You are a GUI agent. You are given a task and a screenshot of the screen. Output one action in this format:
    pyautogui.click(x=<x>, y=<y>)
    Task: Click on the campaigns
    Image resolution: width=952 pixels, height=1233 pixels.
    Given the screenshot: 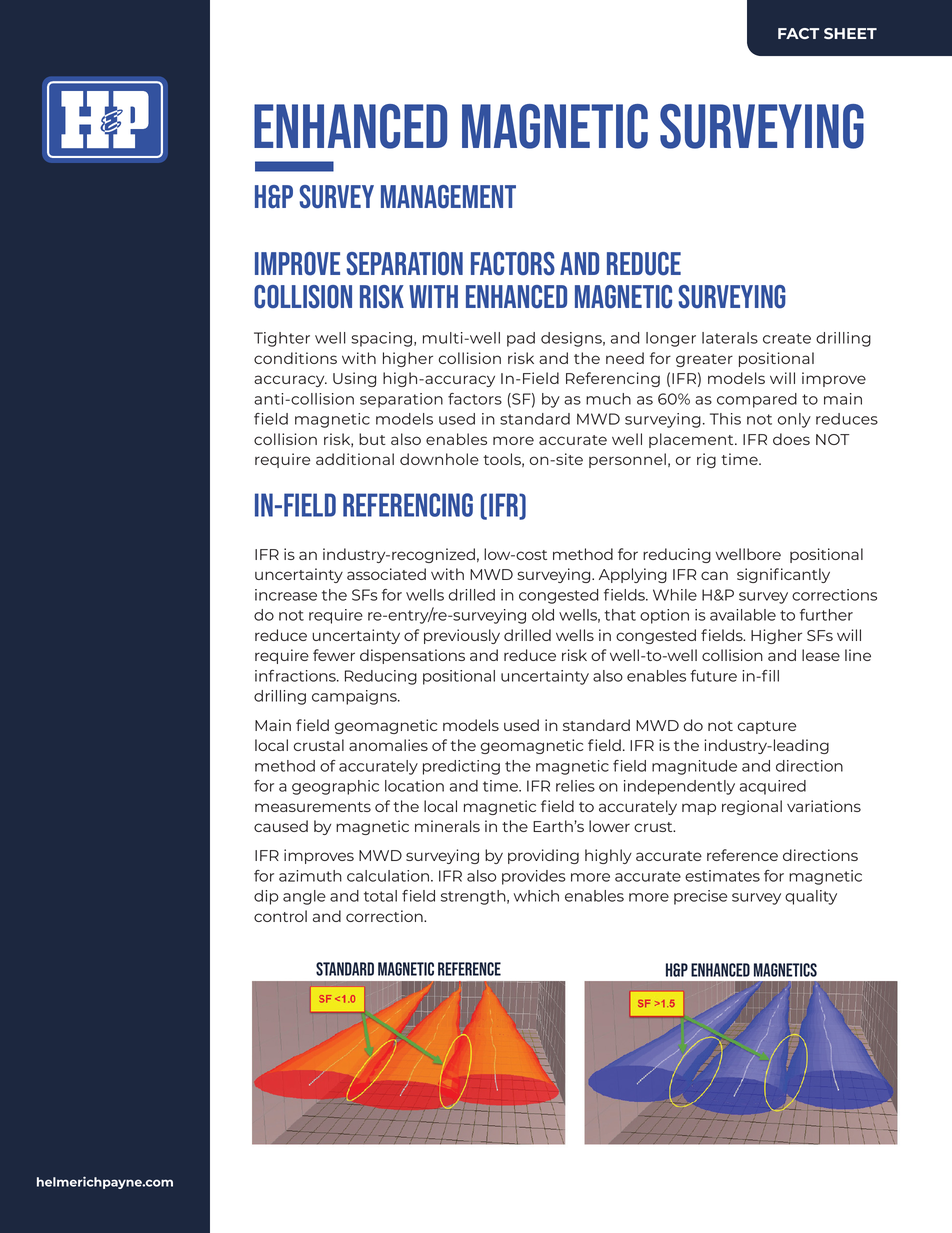 What is the action you would take?
    pyautogui.click(x=355, y=697)
